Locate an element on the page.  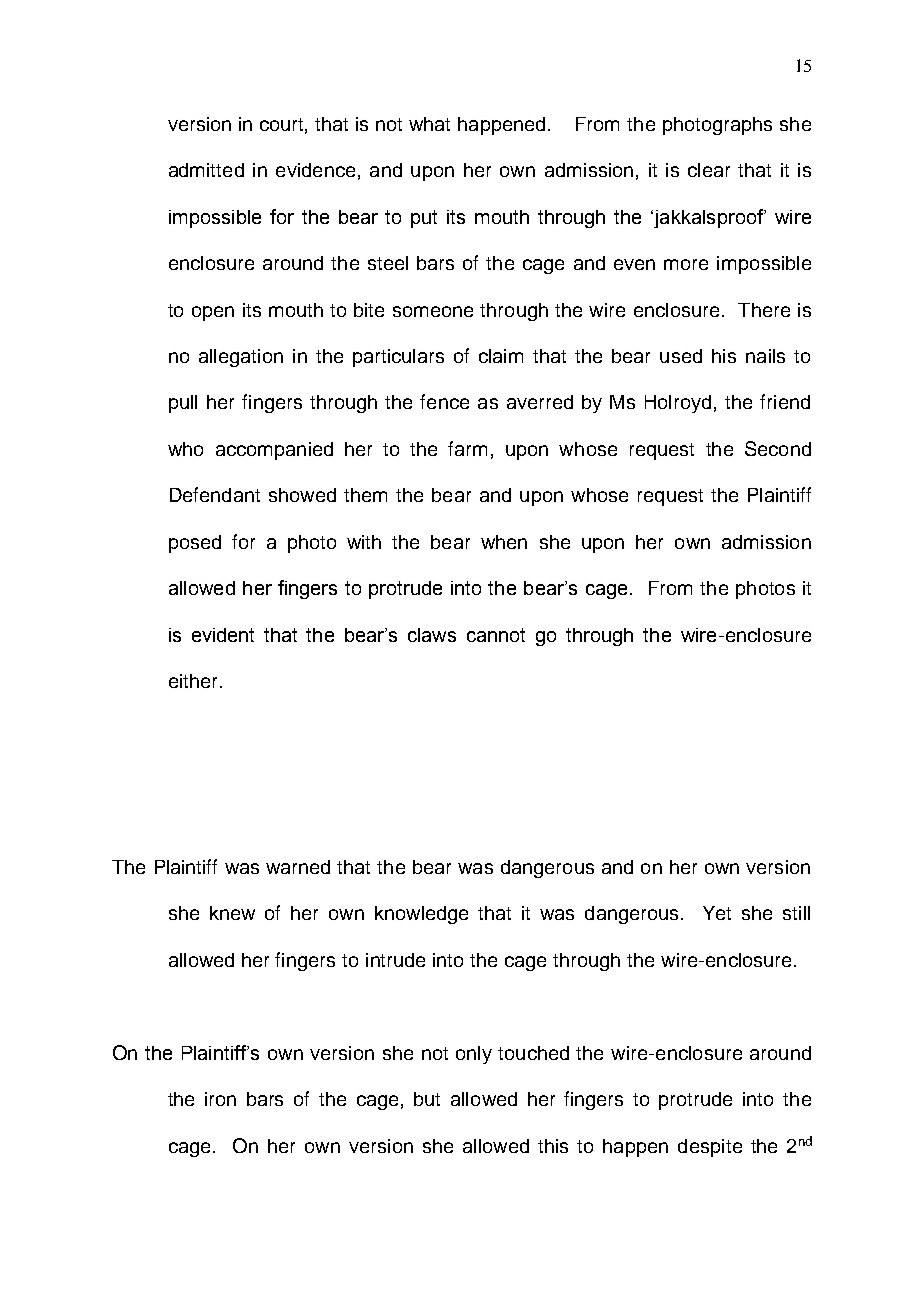
clear is located at coordinates (709, 170).
